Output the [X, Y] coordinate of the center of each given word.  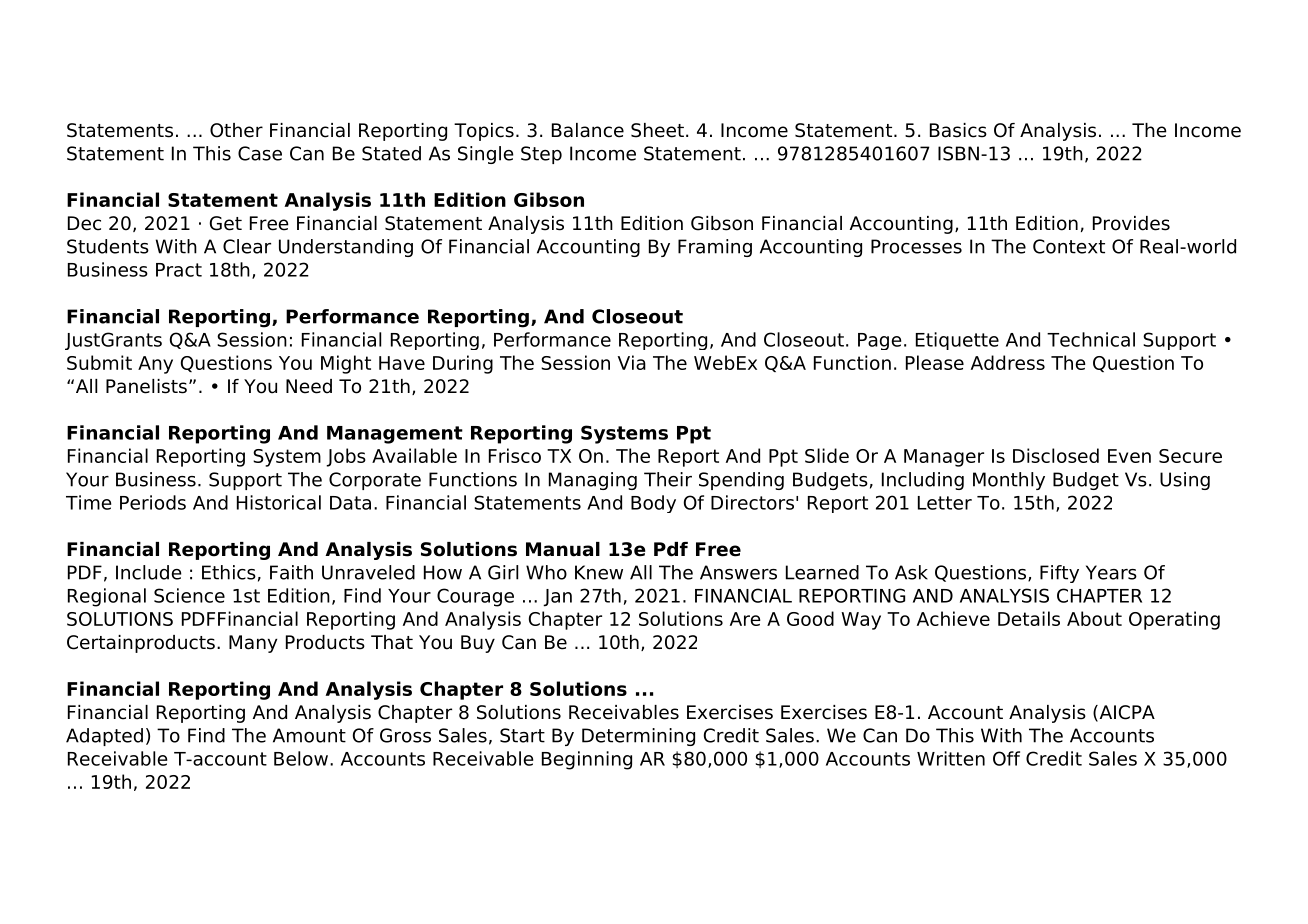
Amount [309, 735]
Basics [958, 130]
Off [1006, 758]
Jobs [346, 457]
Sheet [657, 130]
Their [668, 479]
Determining [638, 737]
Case [260, 153]
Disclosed [1056, 455]
